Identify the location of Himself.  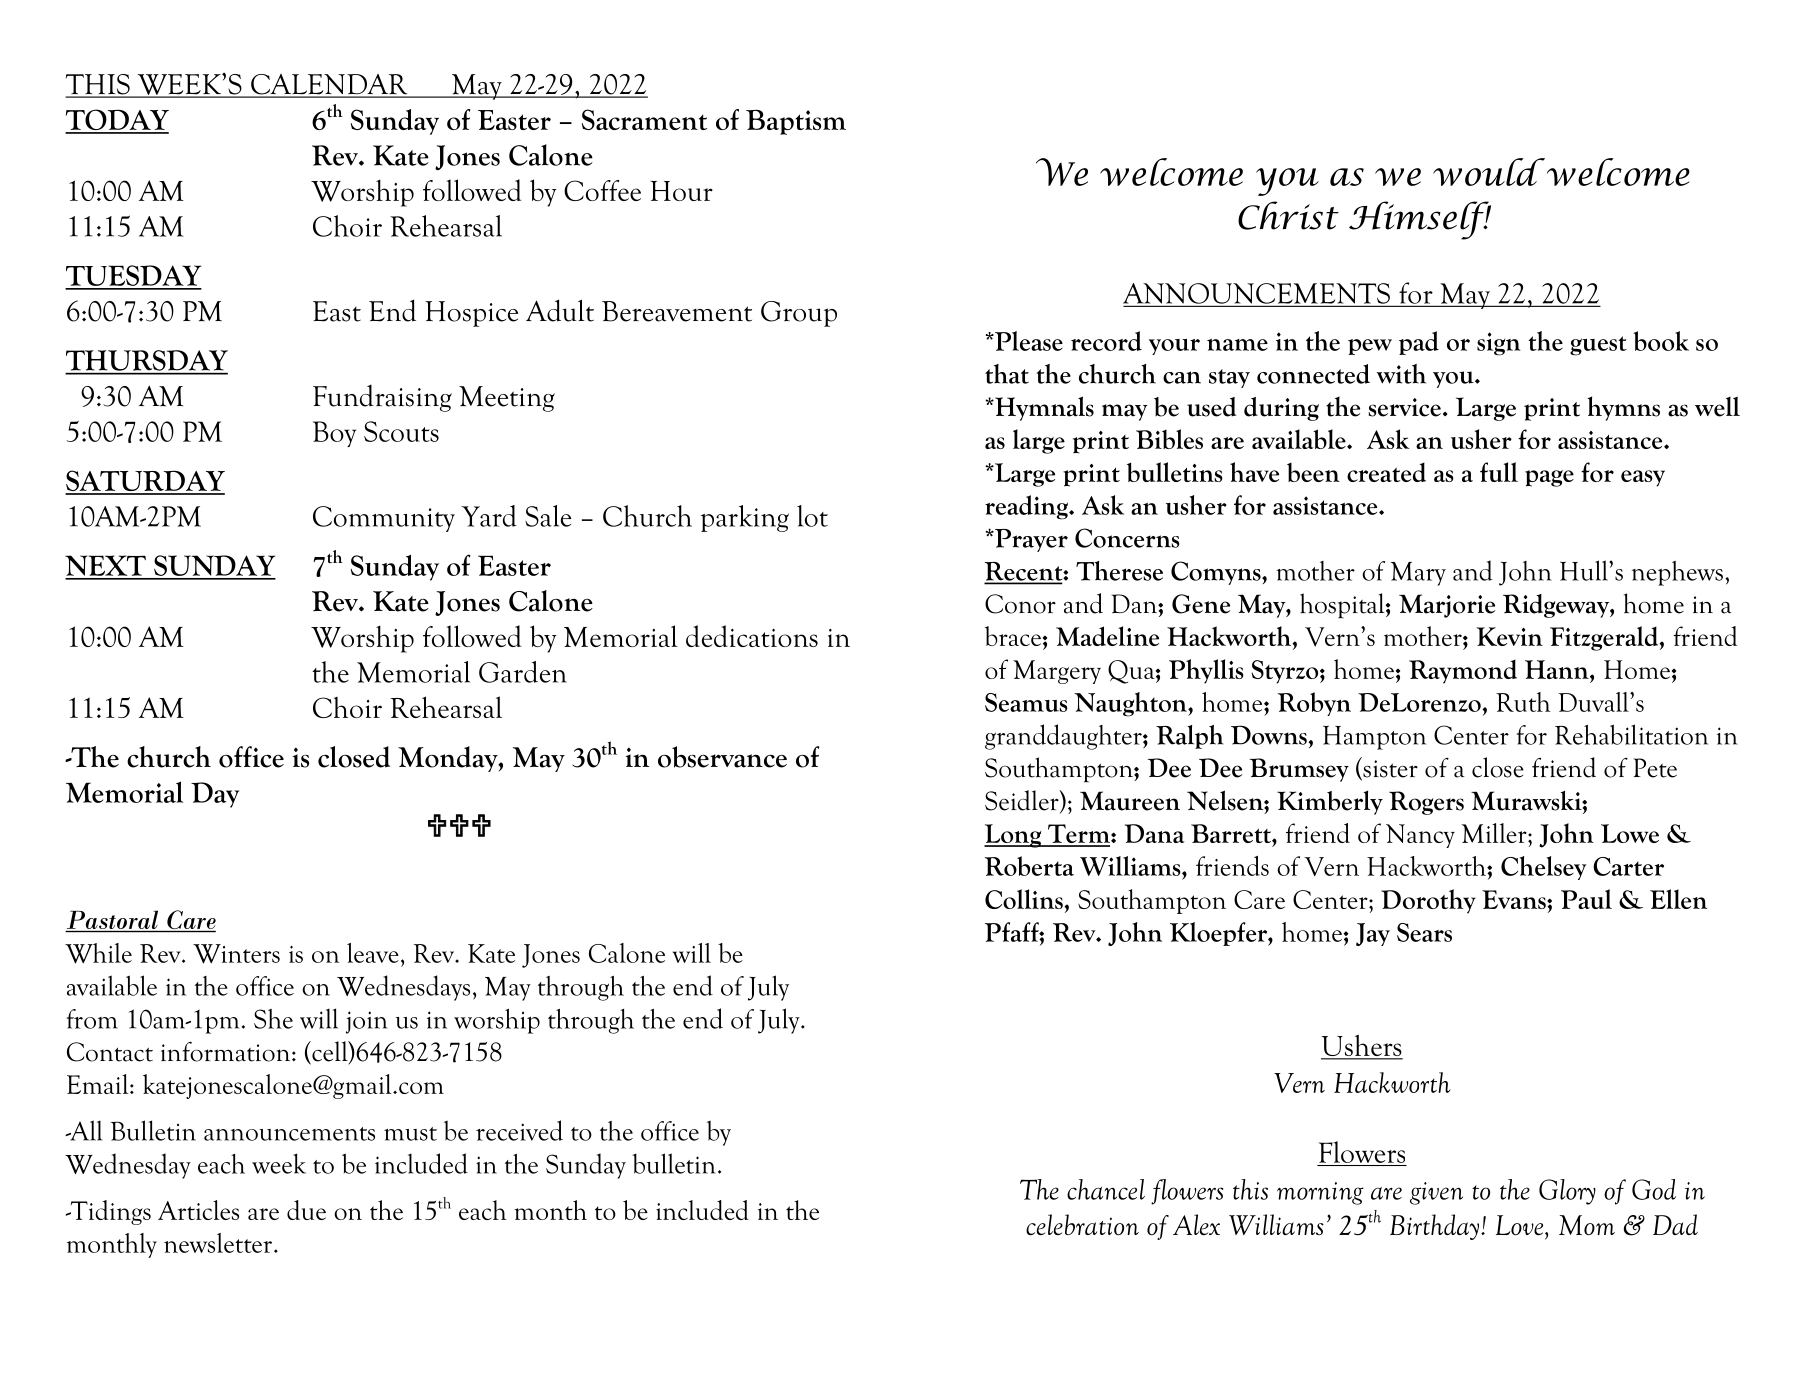
(1420, 220).
